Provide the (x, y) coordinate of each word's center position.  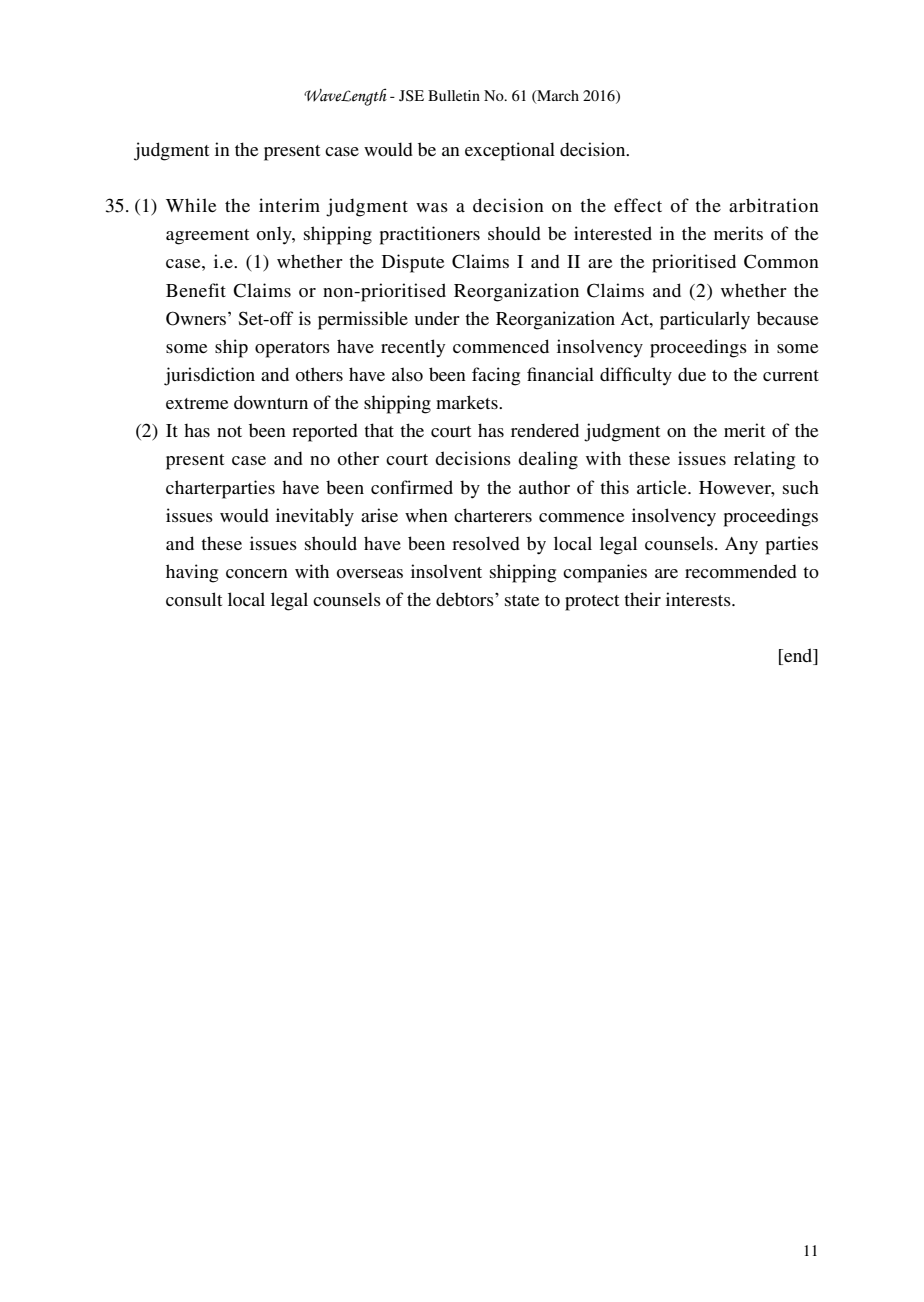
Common (781, 261)
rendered (545, 430)
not (229, 431)
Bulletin (454, 95)
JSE (411, 96)
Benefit (196, 290)
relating (764, 460)
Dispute (413, 263)
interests (699, 599)
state (522, 600)
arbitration (774, 205)
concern (257, 573)
